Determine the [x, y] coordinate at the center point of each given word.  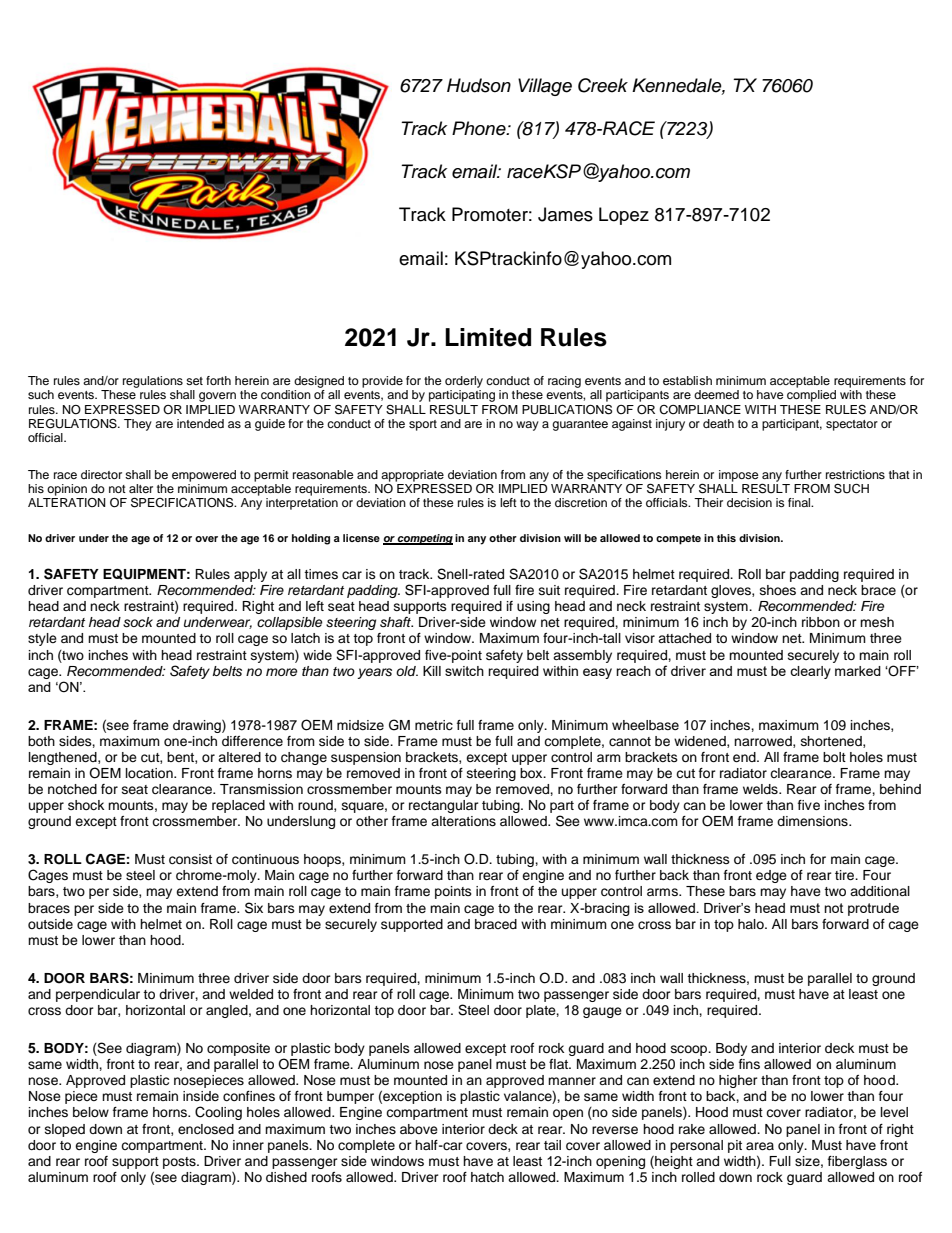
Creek [603, 85]
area [760, 1146]
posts [180, 1163]
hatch [487, 1177]
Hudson [479, 85]
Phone [480, 128]
